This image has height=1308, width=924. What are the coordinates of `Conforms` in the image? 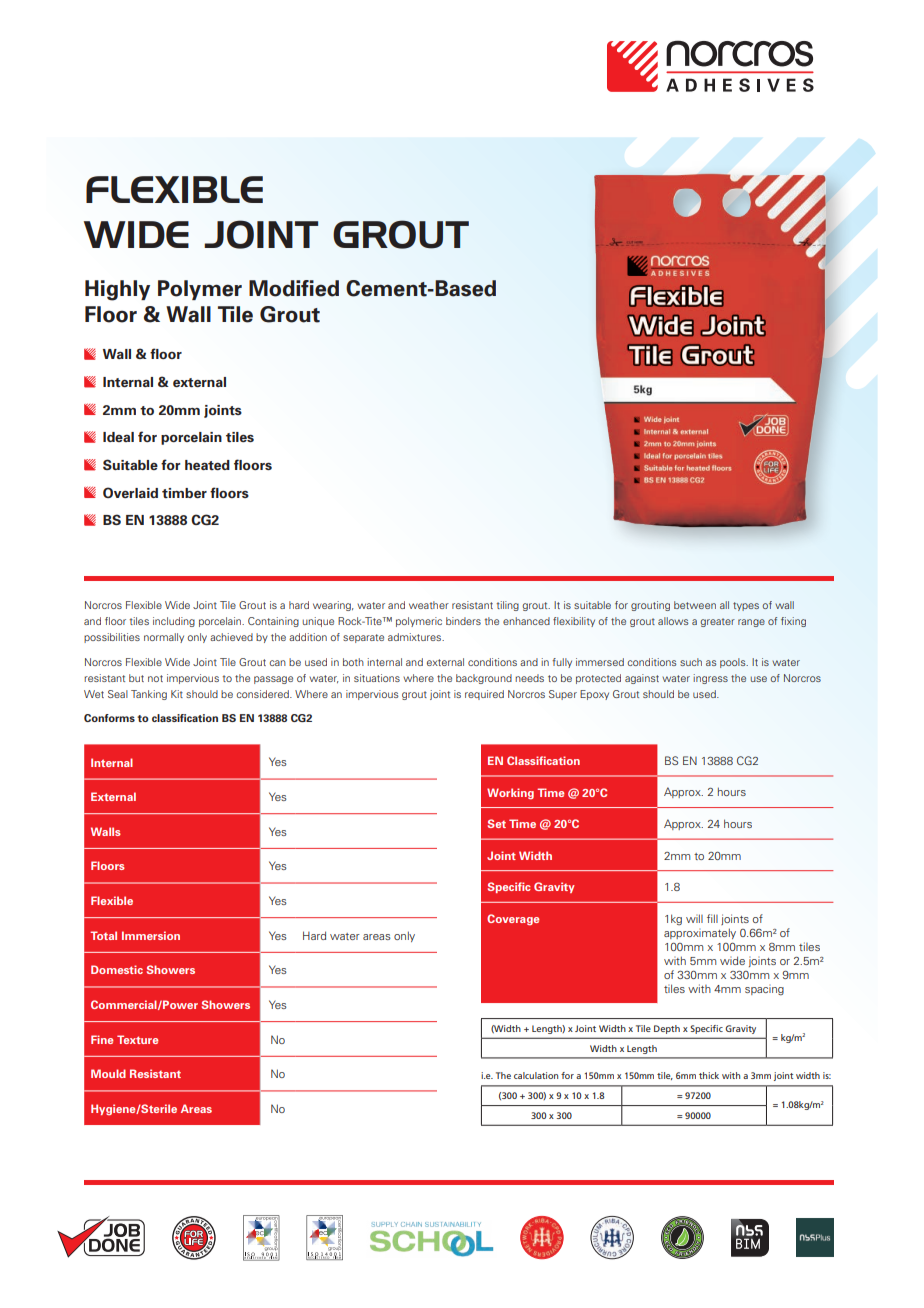 It's located at (109, 718).
